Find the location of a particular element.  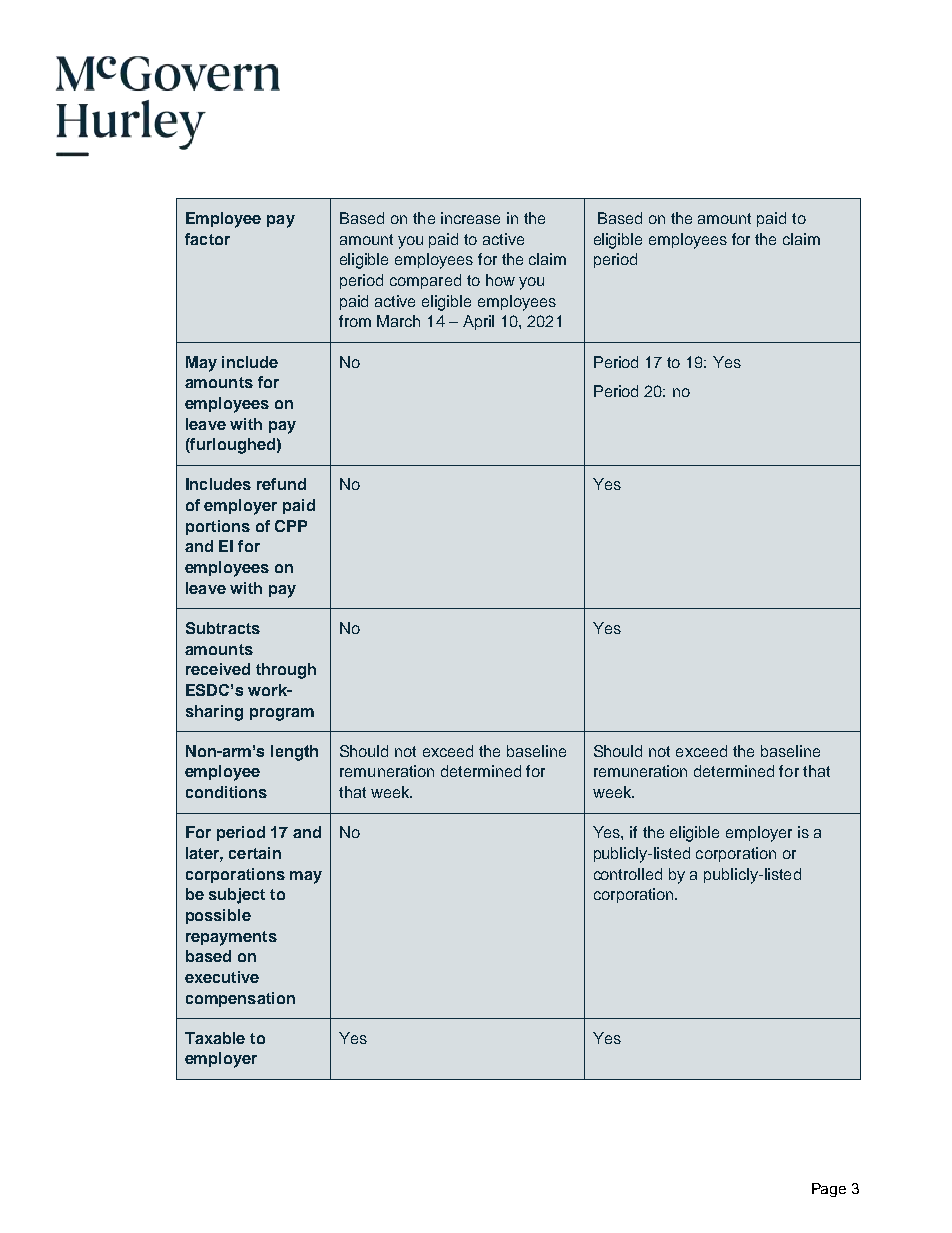

Page is located at coordinates (829, 1190).
